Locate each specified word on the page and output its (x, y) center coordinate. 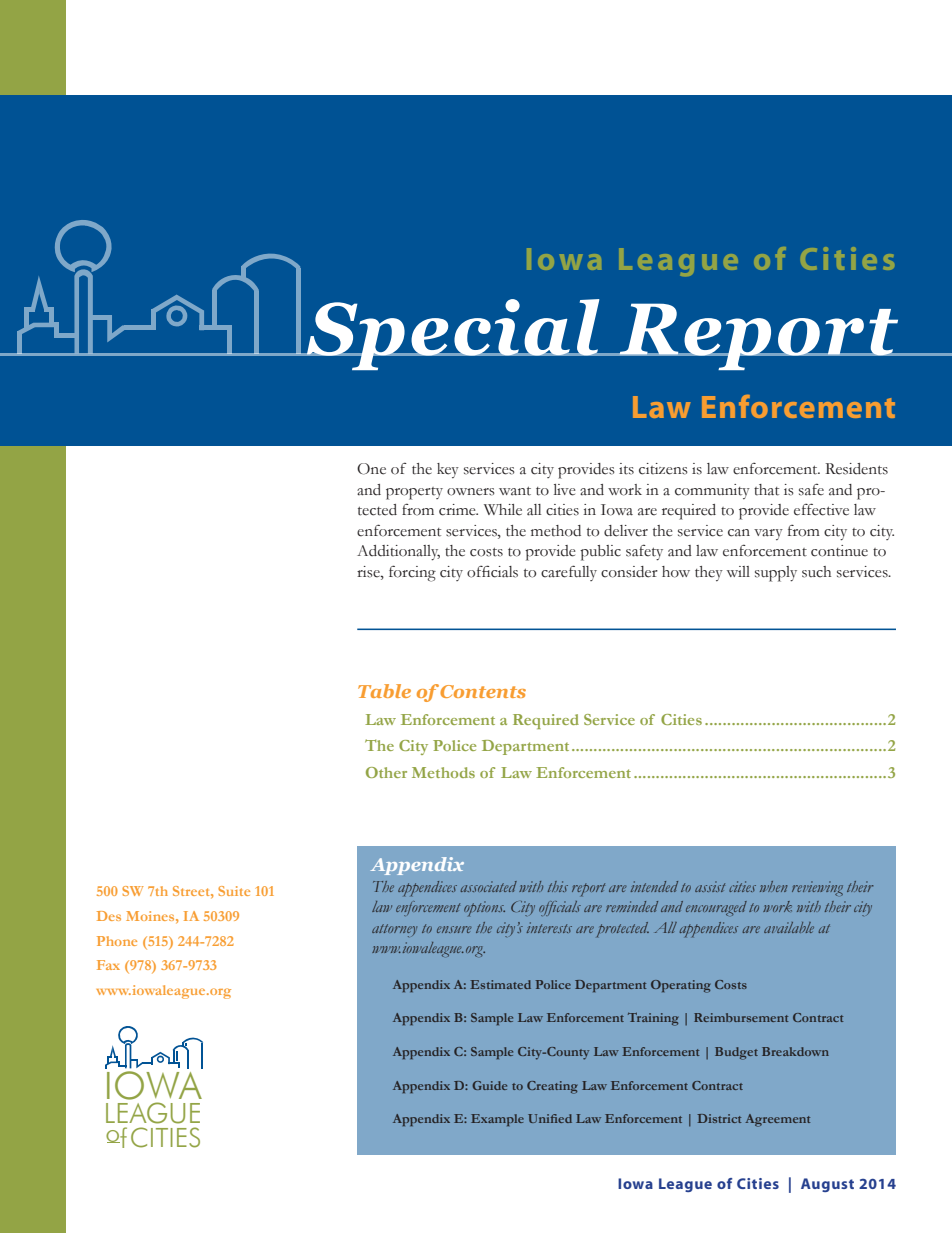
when (774, 886)
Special (453, 334)
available (789, 927)
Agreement (777, 1120)
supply (776, 574)
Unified (550, 1118)
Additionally (398, 553)
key (448, 470)
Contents (483, 691)
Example (497, 1120)
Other (386, 772)
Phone (117, 941)
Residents (857, 469)
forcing (412, 573)
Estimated (500, 984)
